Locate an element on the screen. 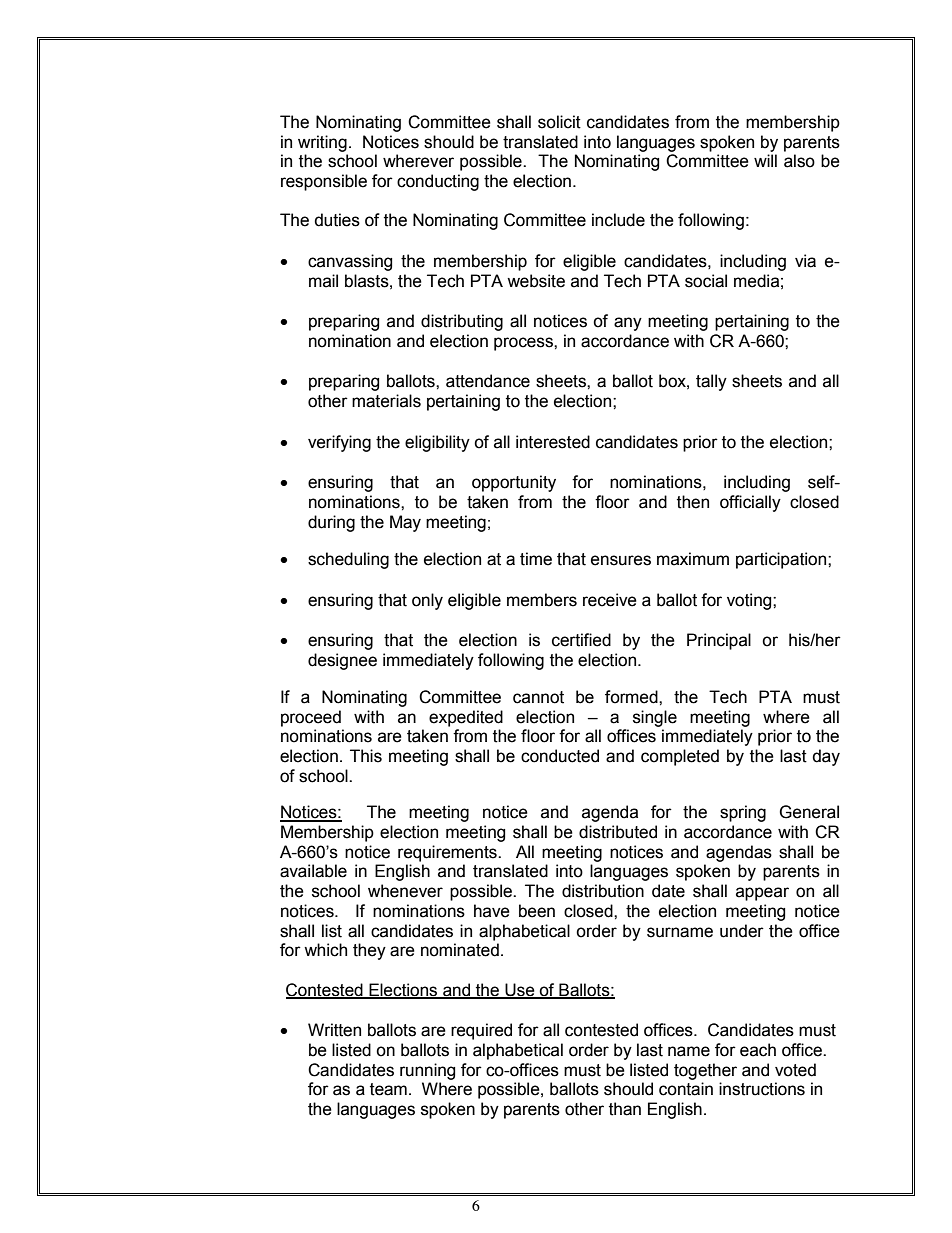 The image size is (952, 1233). will is located at coordinates (765, 160).
